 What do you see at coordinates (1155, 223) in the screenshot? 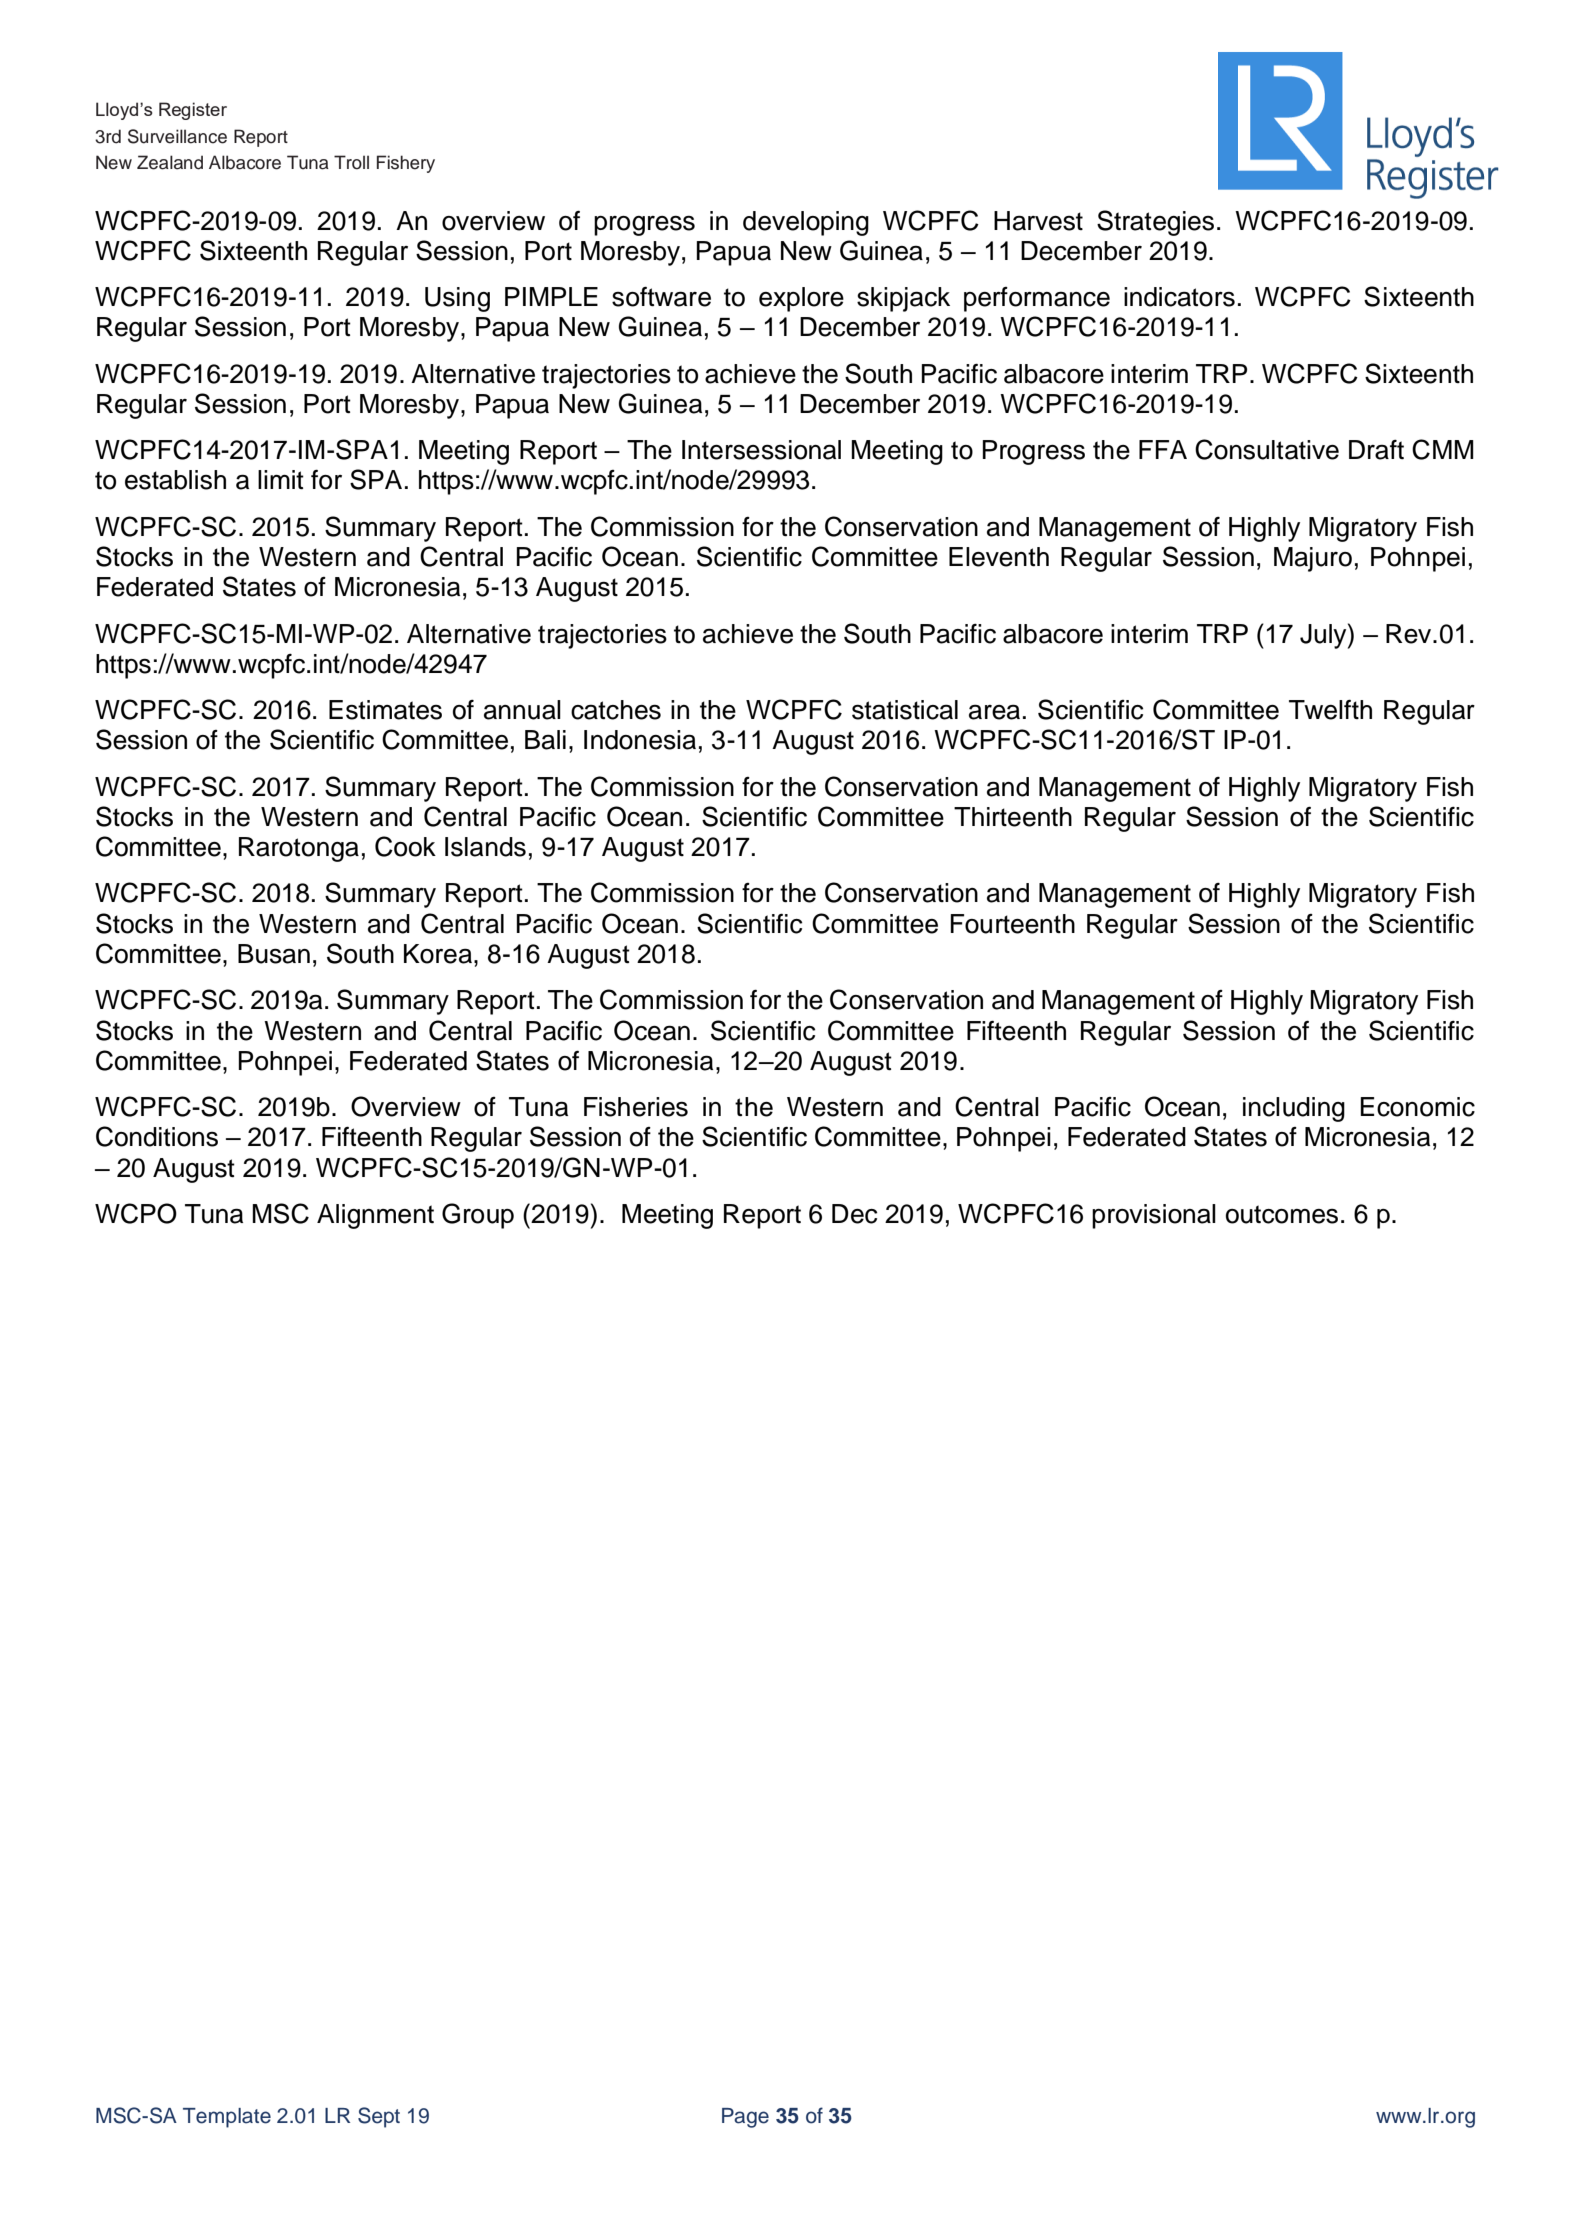
I see `Strategies` at bounding box center [1155, 223].
